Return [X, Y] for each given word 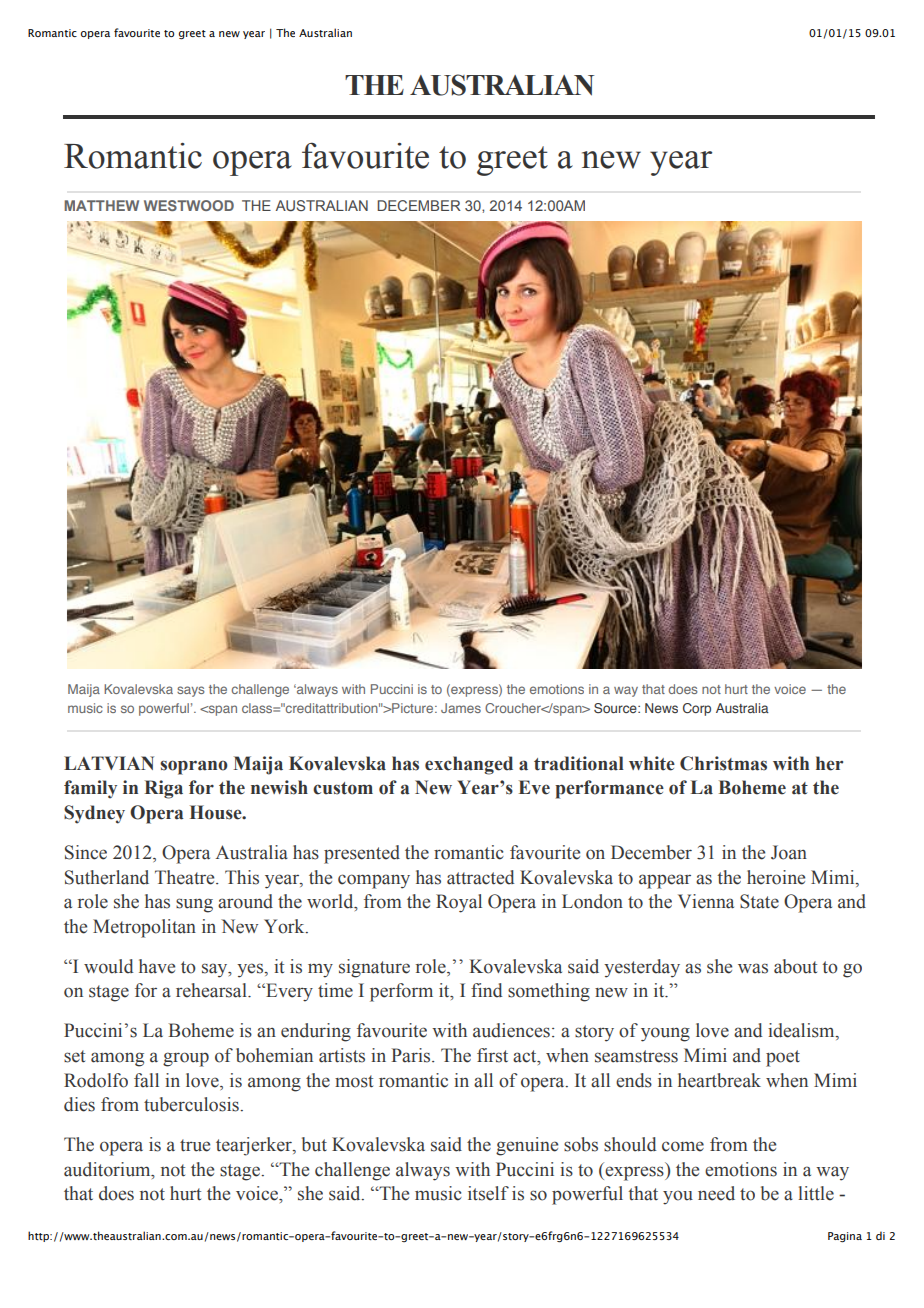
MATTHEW [101, 205]
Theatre [186, 877]
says [191, 691]
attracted [480, 877]
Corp [697, 709]
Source [616, 708]
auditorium [108, 1169]
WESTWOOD [189, 205]
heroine [776, 877]
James [461, 708]
